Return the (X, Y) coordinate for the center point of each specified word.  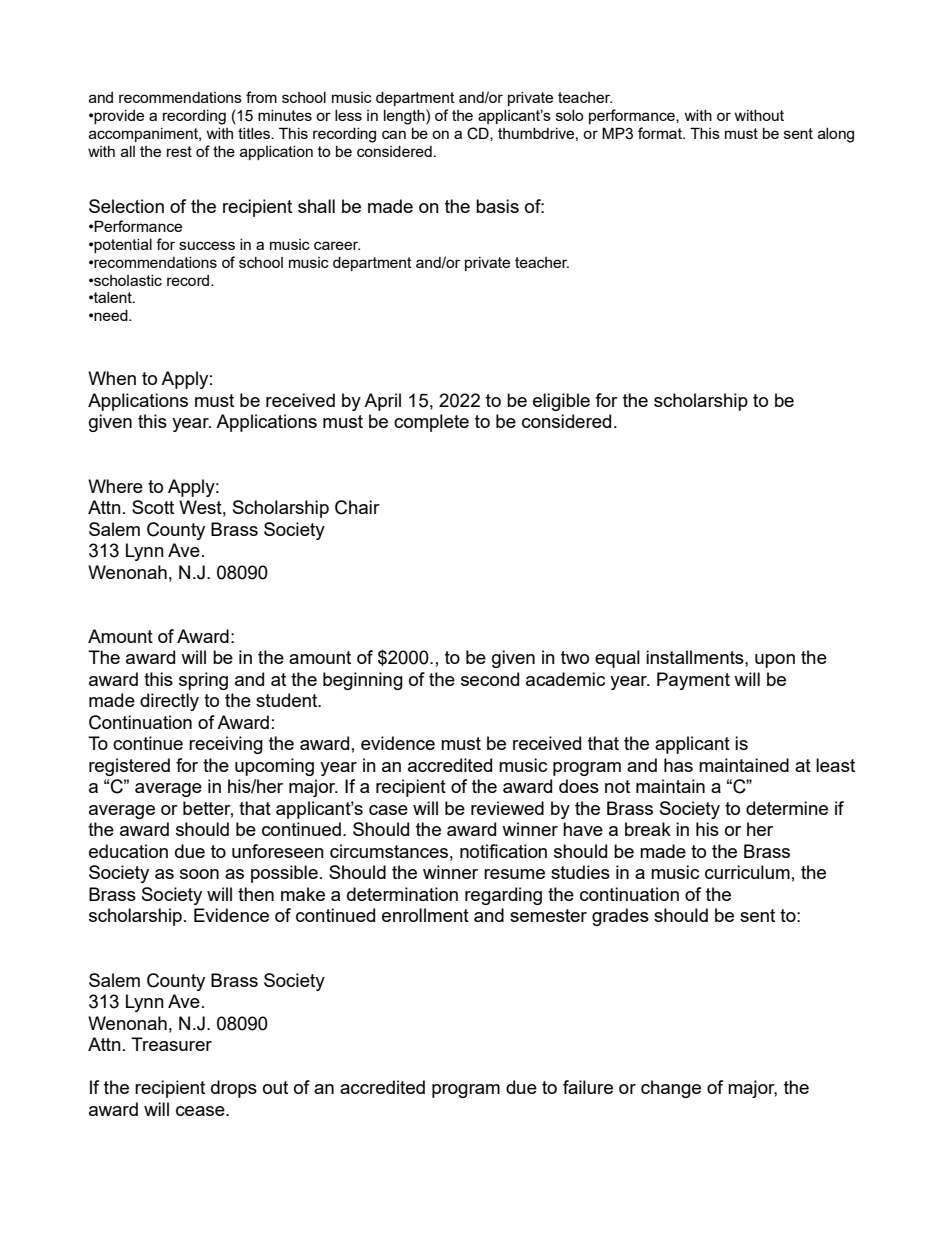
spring (203, 681)
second (490, 679)
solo (569, 115)
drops (234, 1089)
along (836, 135)
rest (179, 151)
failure (588, 1087)
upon (775, 661)
